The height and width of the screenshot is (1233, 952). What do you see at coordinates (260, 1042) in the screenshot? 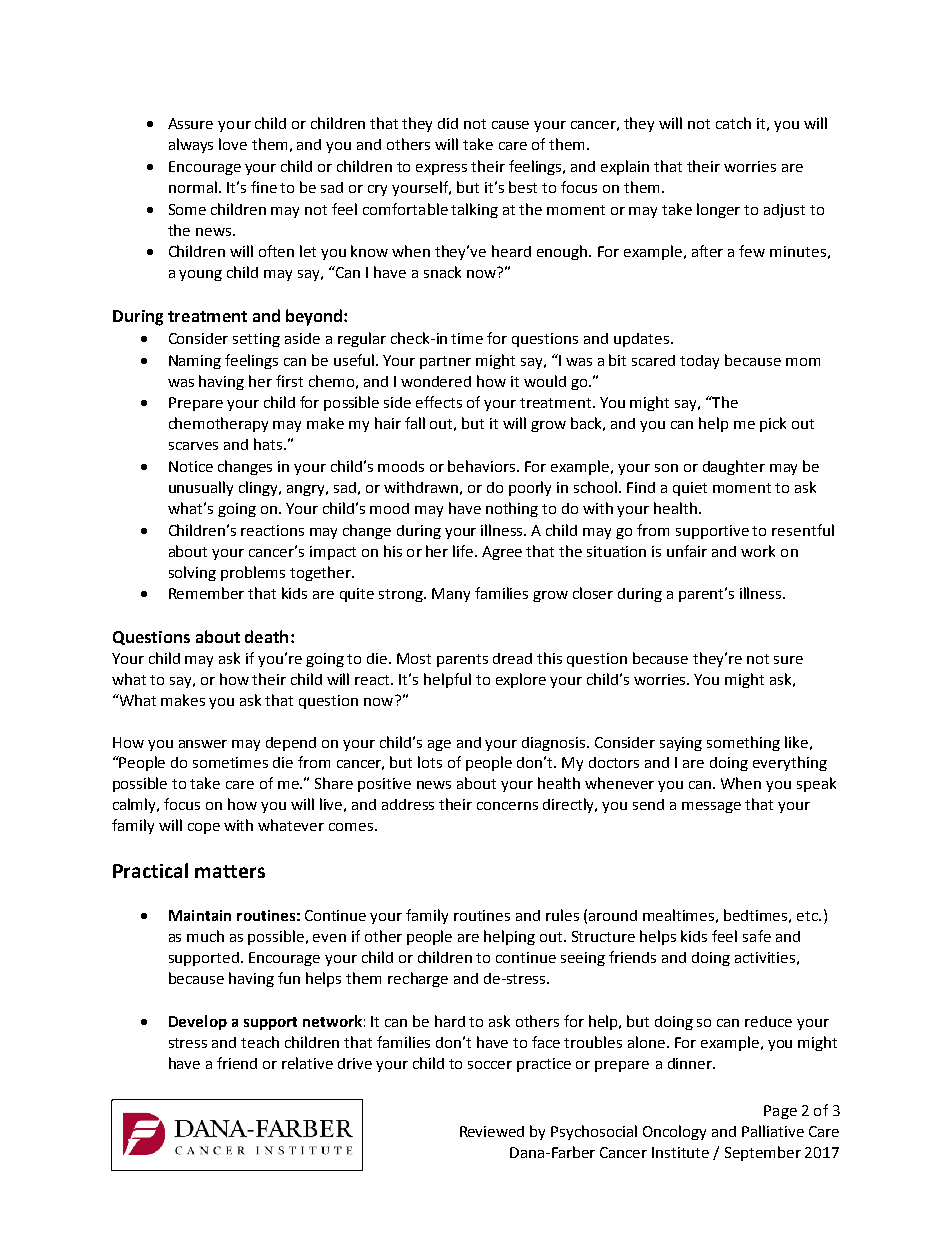
I see `teach` at bounding box center [260, 1042].
